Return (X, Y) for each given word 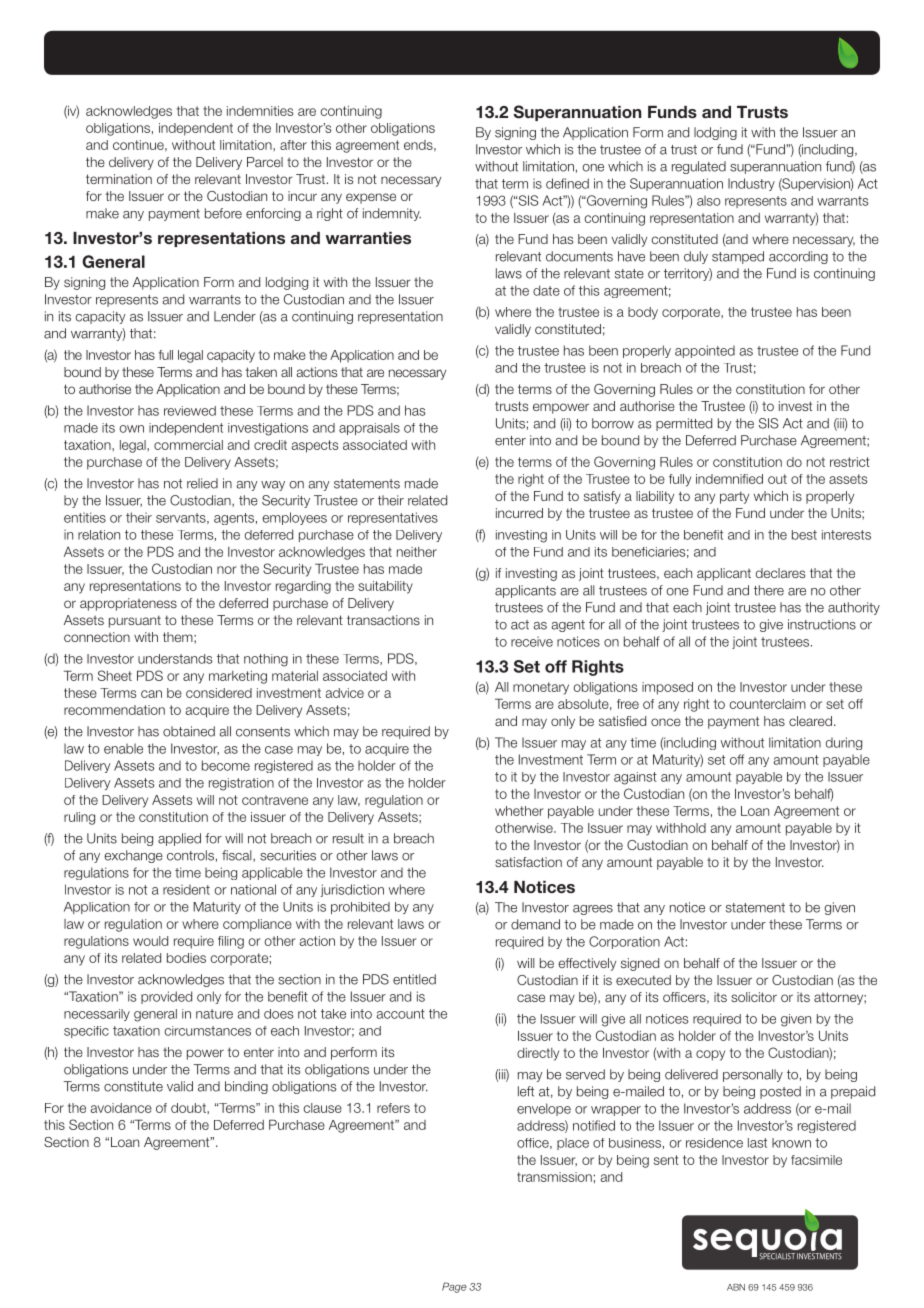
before (223, 213)
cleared (810, 721)
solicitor (754, 997)
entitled (414, 979)
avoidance (121, 1108)
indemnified (729, 479)
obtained (189, 731)
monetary (541, 688)
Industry (751, 184)
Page (454, 1287)
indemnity (392, 214)
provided (166, 997)
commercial (188, 445)
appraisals (369, 429)
